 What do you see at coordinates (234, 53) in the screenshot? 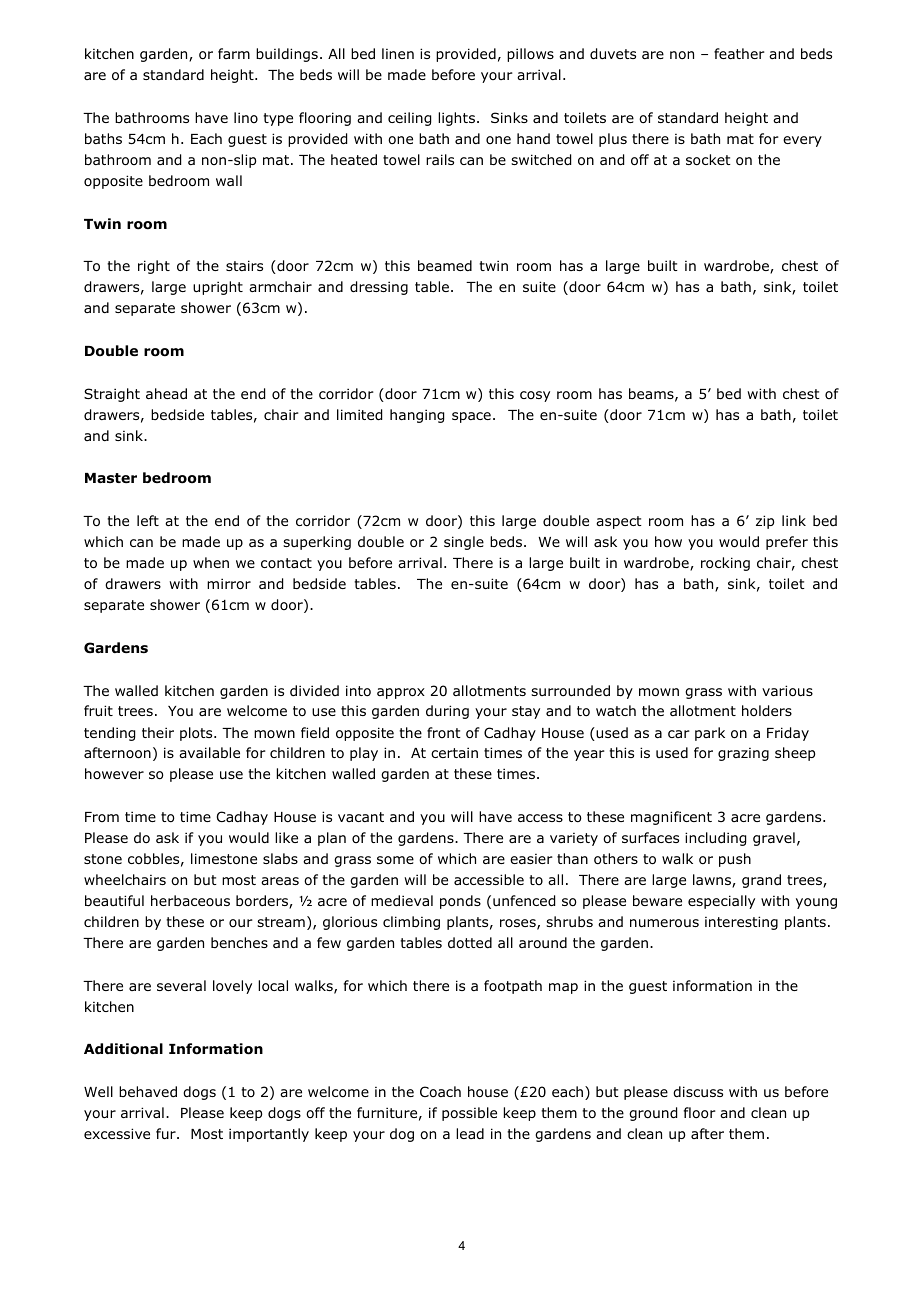
I see `farm` at bounding box center [234, 53].
